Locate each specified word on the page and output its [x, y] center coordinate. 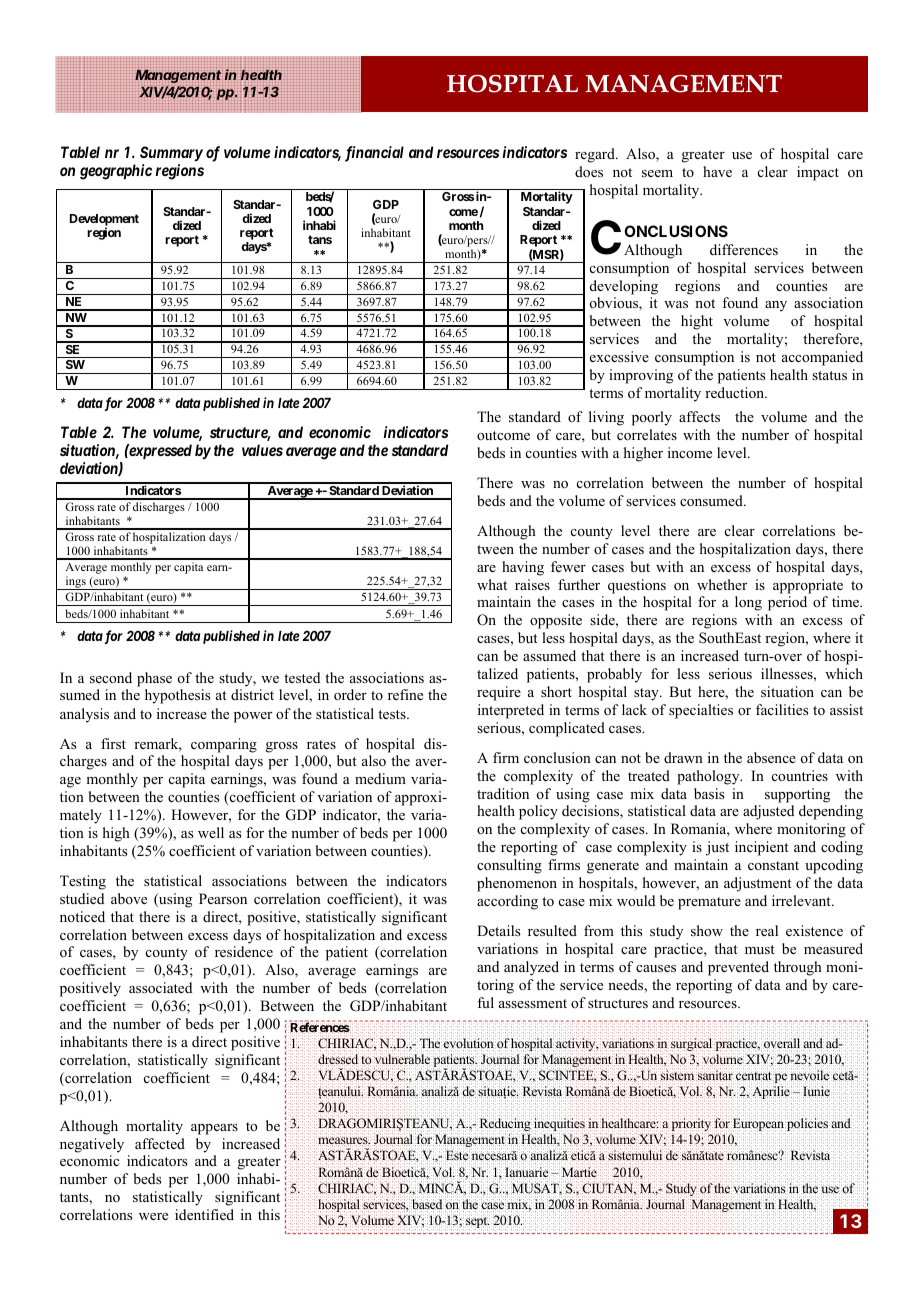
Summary [171, 155]
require [499, 693]
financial [374, 154]
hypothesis [177, 696]
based [427, 1204]
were [153, 1216]
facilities [782, 709]
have [717, 171]
